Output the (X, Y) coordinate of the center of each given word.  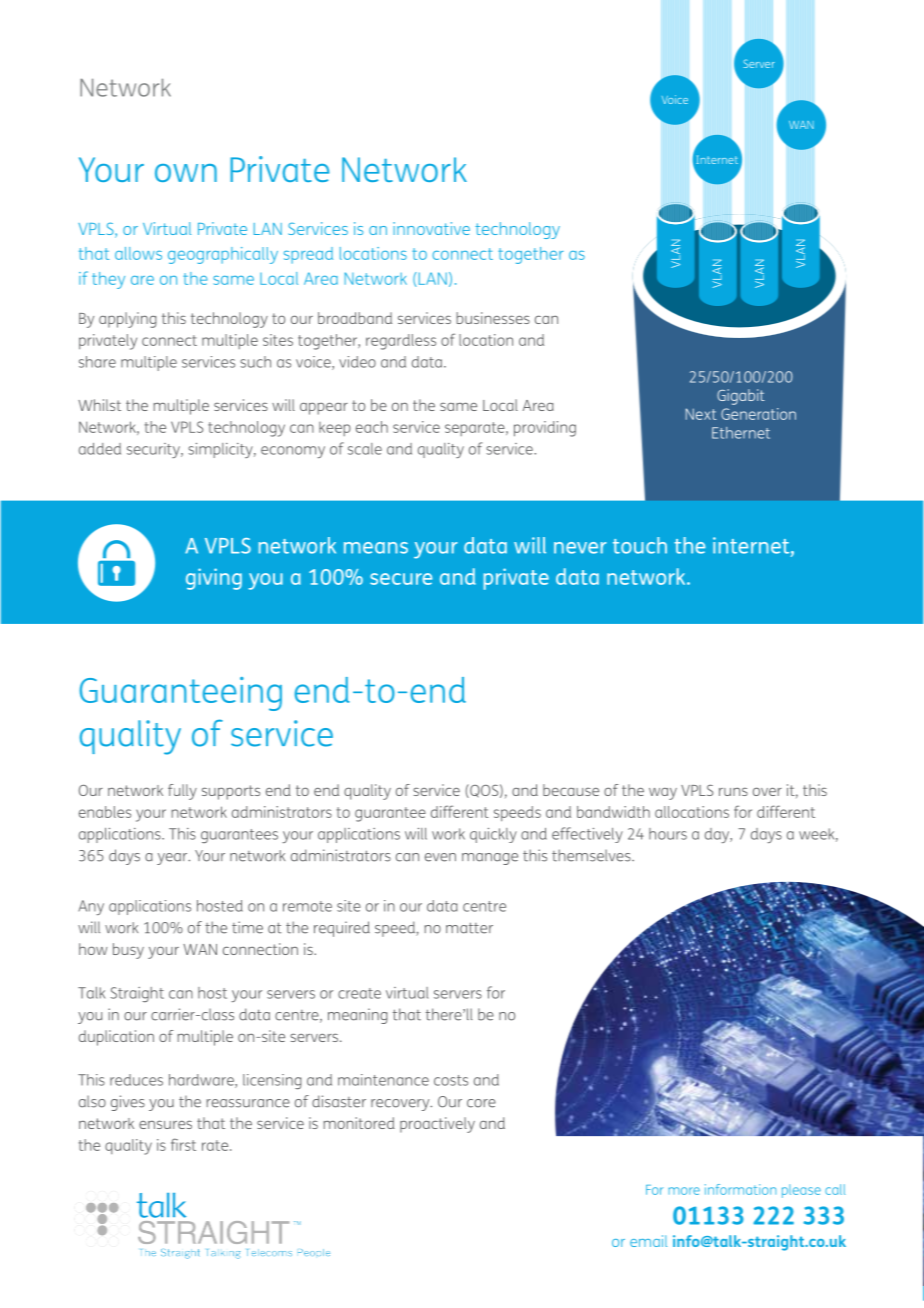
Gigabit (741, 397)
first (183, 1144)
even (440, 857)
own (186, 173)
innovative (431, 228)
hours (668, 834)
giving (214, 579)
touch (640, 545)
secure (401, 579)
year (173, 859)
